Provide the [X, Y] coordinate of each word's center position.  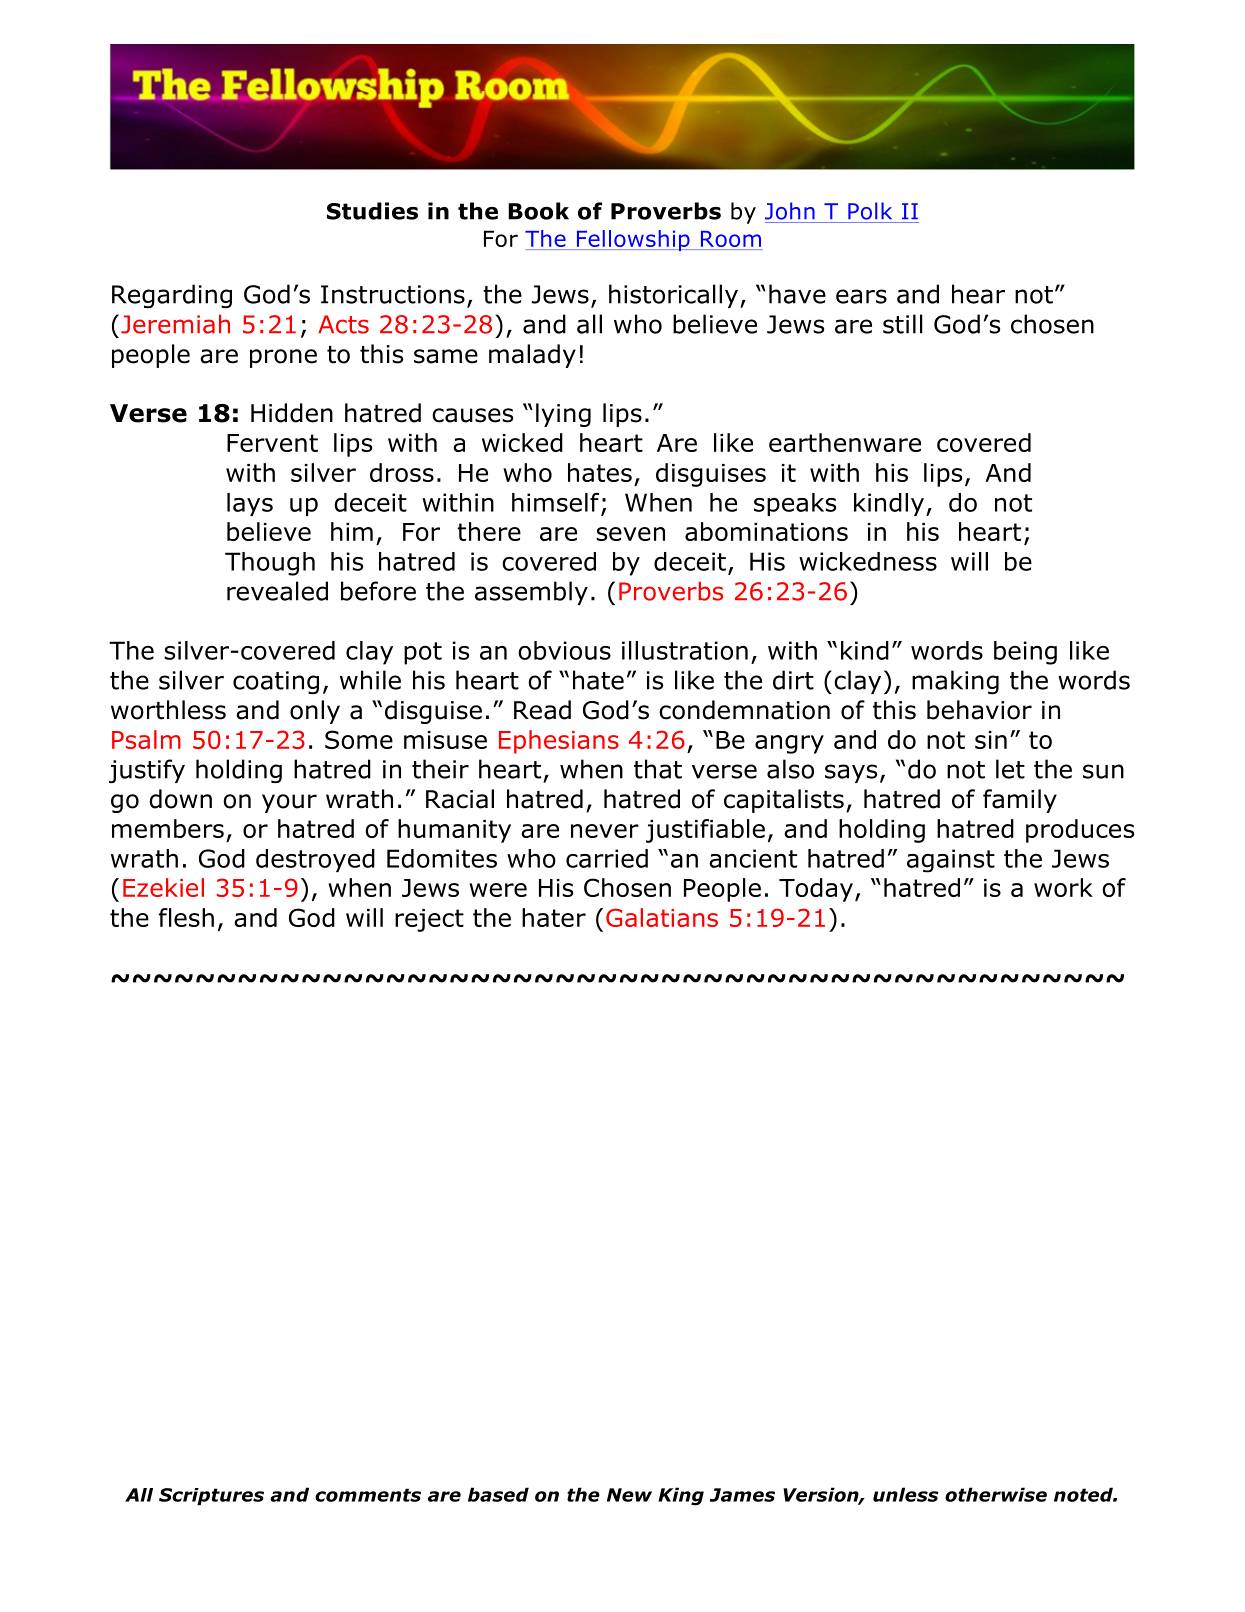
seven [631, 534]
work [1063, 887]
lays [250, 504]
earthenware [845, 442]
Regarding [172, 296]
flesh [186, 917]
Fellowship [633, 240]
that [658, 769]
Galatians [662, 917]
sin [991, 740]
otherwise [996, 1494]
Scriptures [211, 1496]
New [629, 1495]
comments [368, 1495]
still [903, 324]
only [315, 712]
